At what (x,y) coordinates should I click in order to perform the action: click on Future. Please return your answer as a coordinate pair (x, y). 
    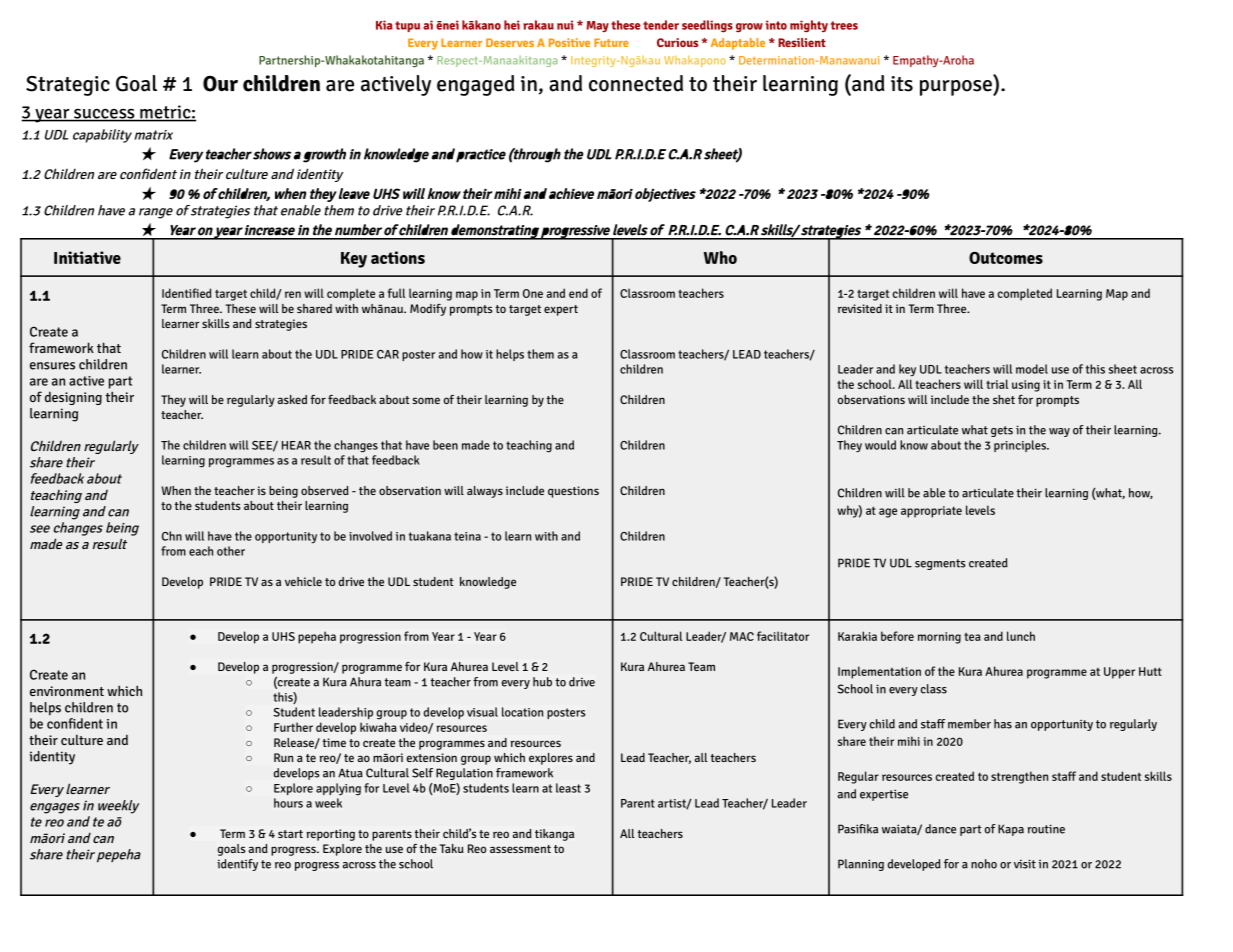
    Looking at the image, I should click on (611, 42).
